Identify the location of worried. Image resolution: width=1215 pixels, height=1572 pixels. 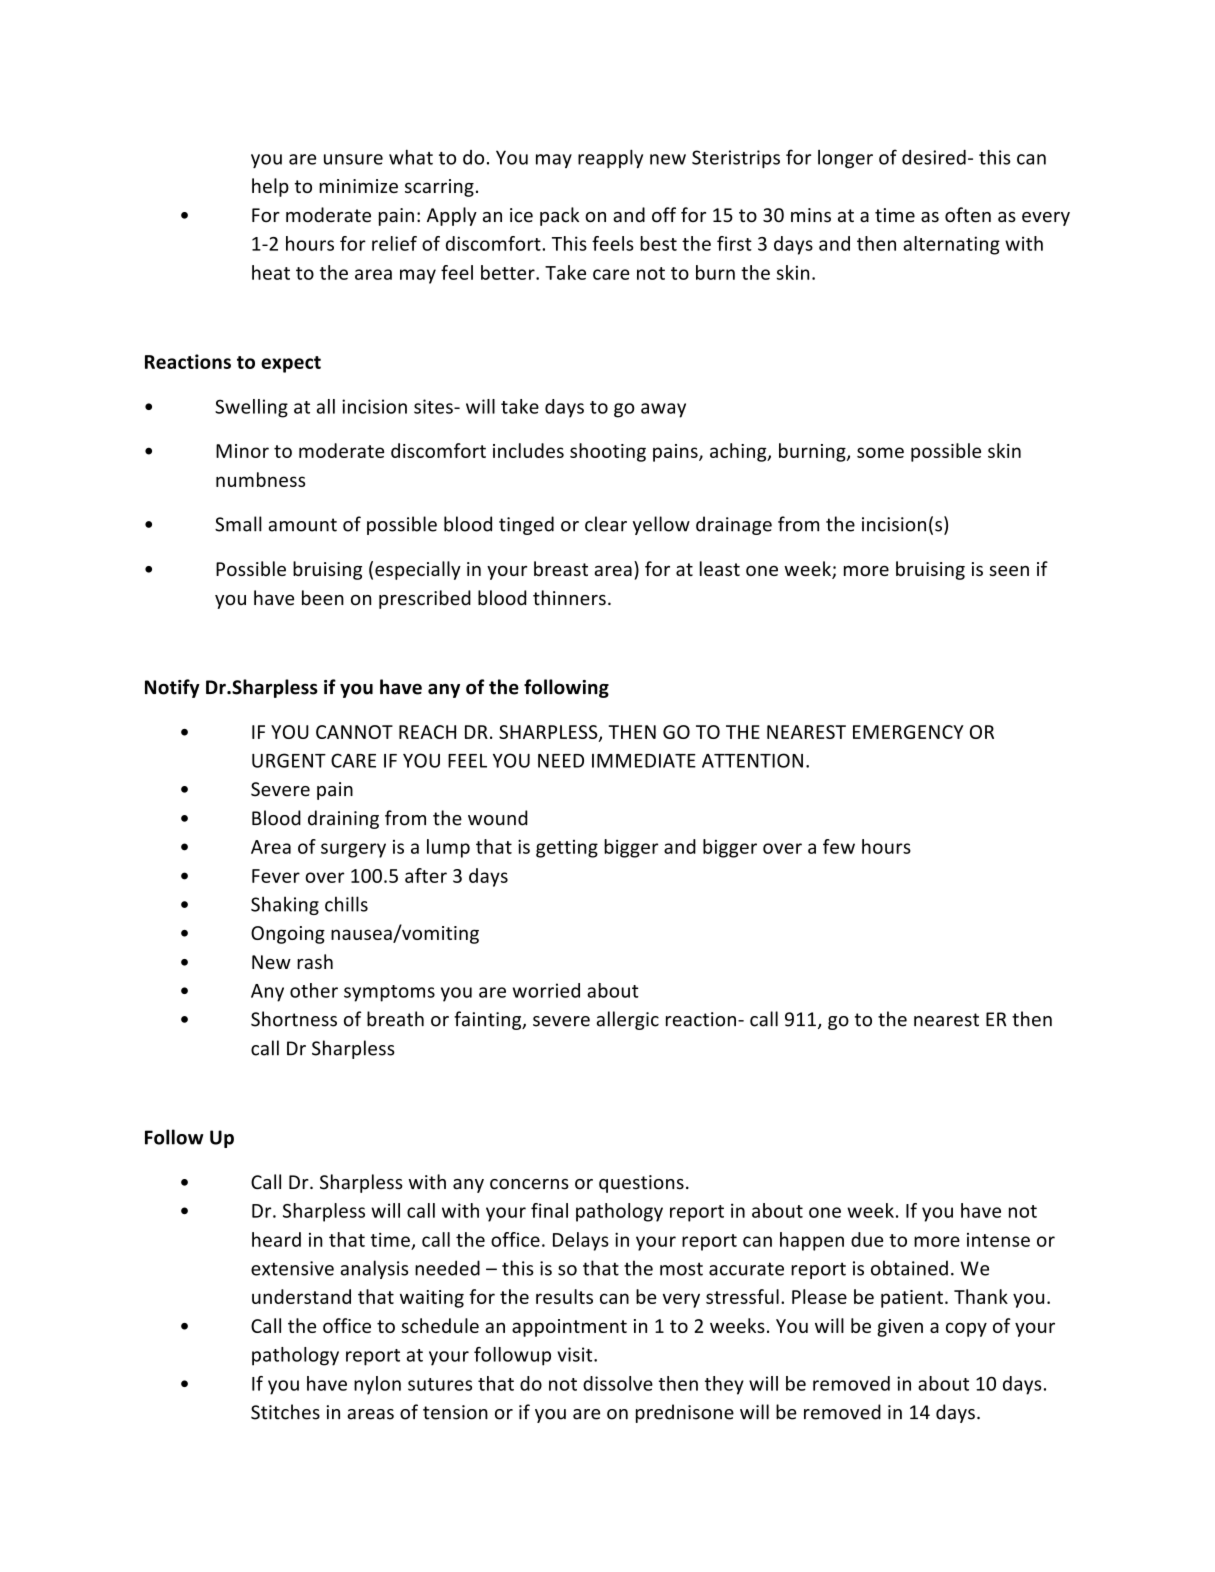
(546, 990).
